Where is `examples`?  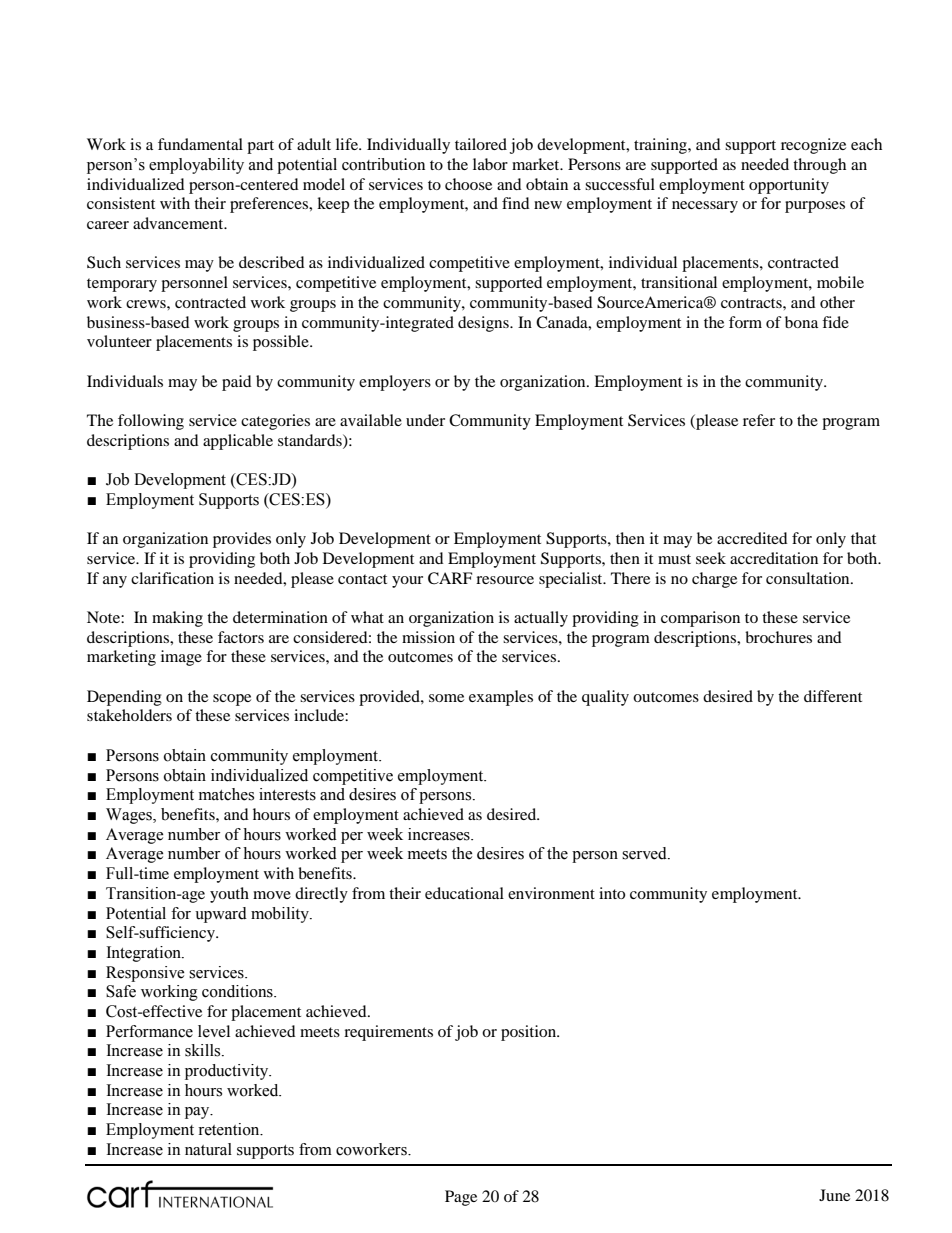
examples is located at coordinates (501, 698).
